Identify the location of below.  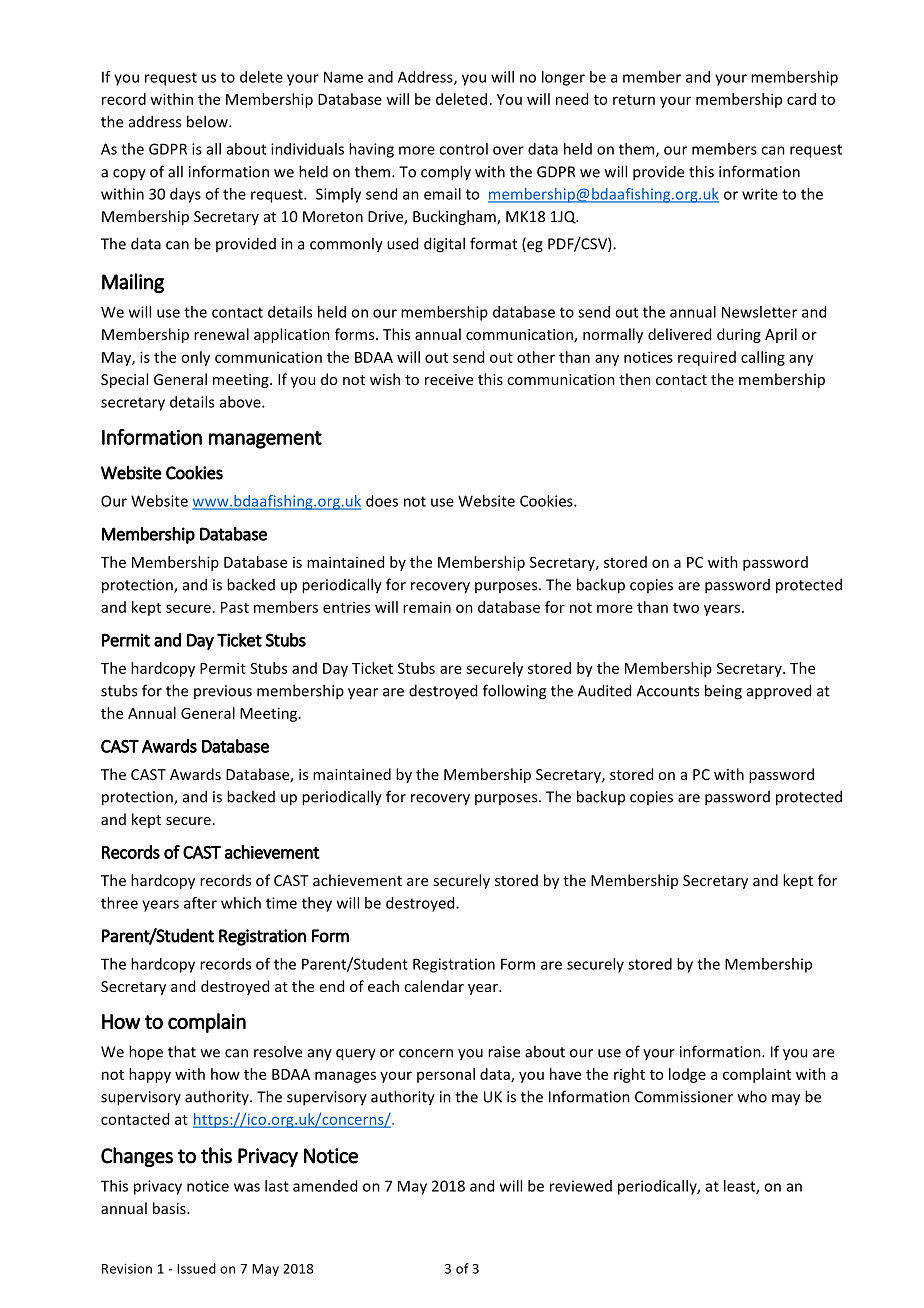
(208, 121).
